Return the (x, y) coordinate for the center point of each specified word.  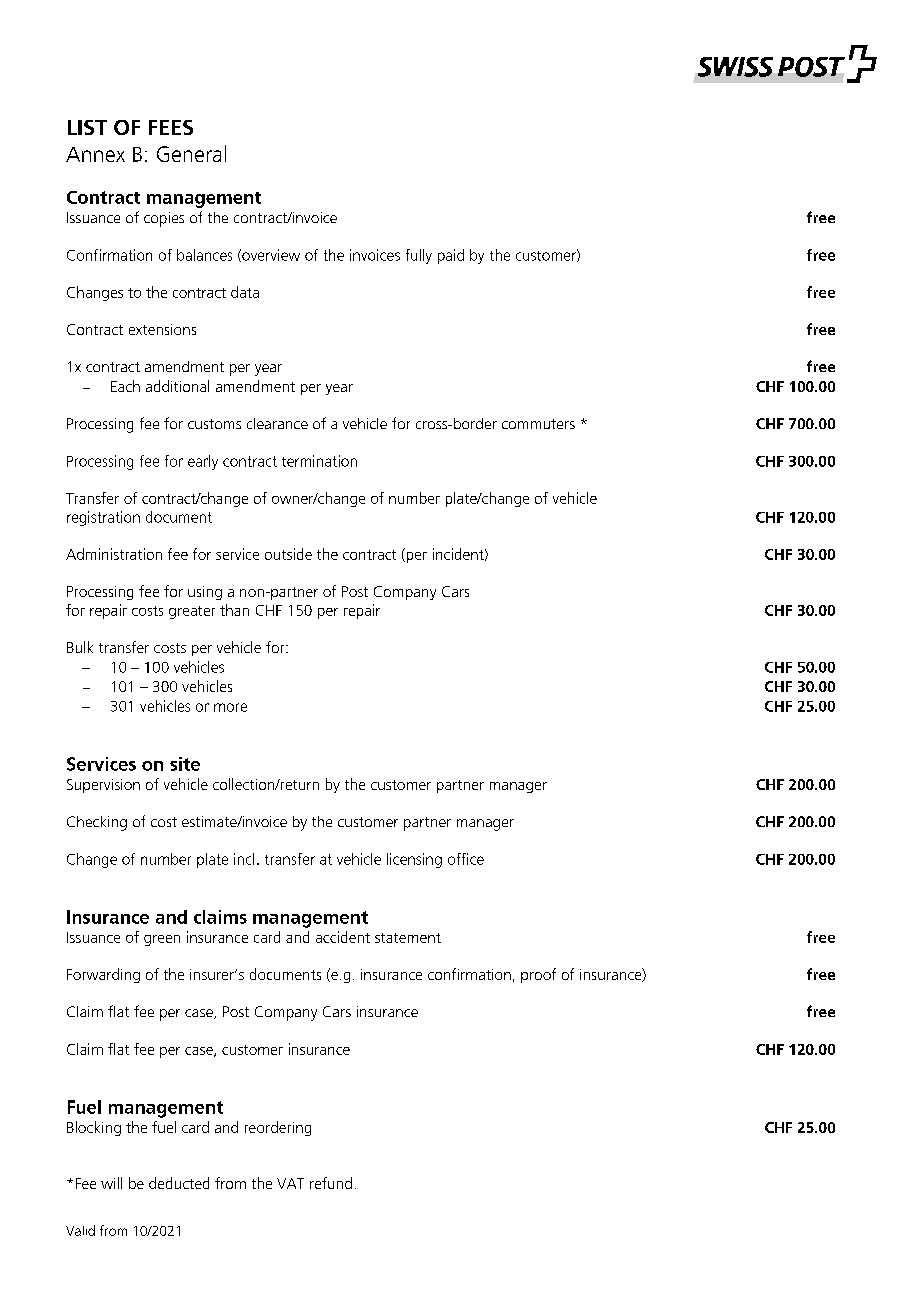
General (191, 153)
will (111, 1183)
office (466, 859)
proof (538, 975)
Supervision (103, 786)
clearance (277, 423)
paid (451, 256)
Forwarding (103, 975)
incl (244, 859)
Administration (114, 554)
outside (288, 554)
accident (343, 937)
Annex (95, 154)
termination (319, 461)
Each (125, 386)
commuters (538, 424)
